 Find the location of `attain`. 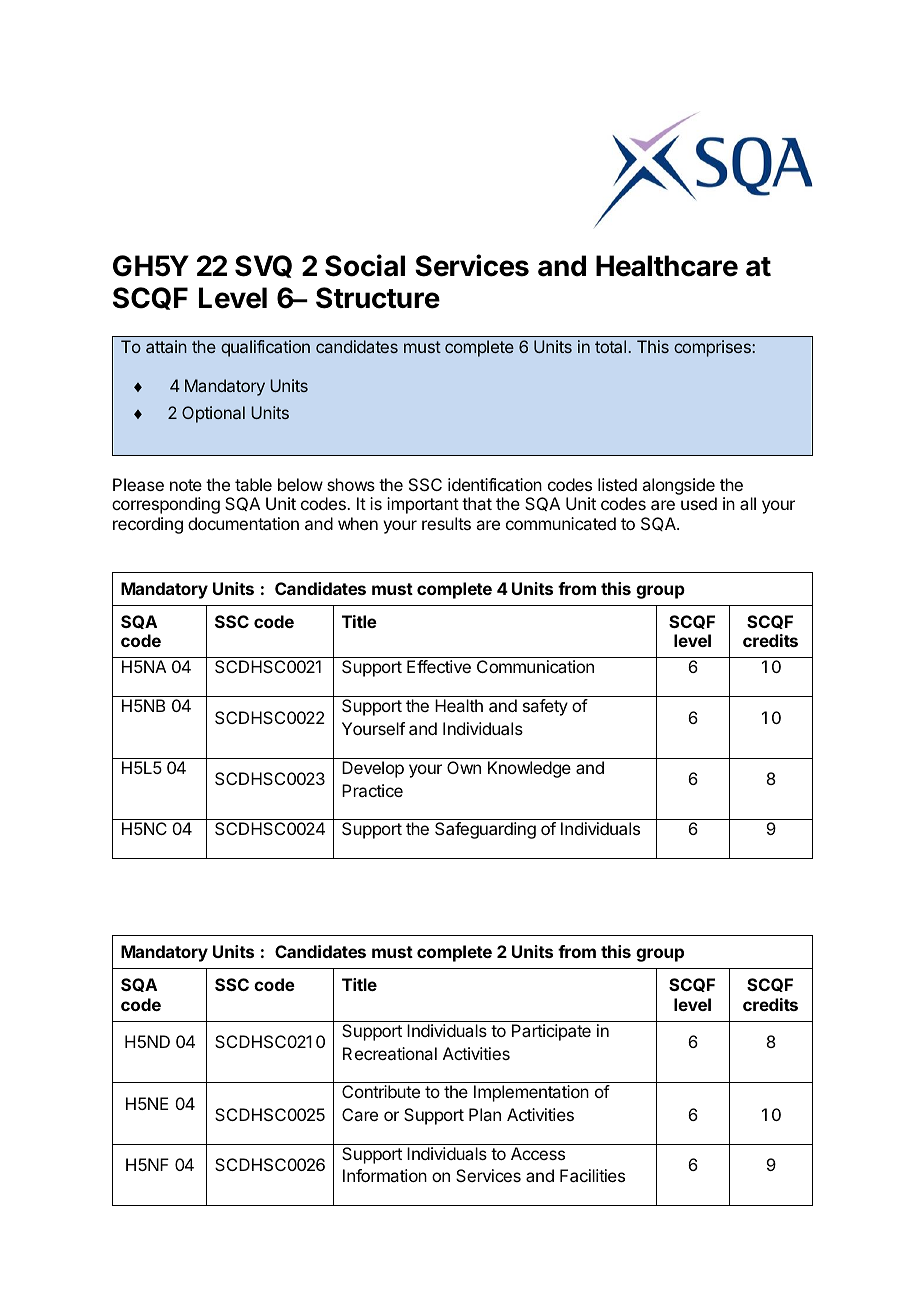

attain is located at coordinates (166, 346).
